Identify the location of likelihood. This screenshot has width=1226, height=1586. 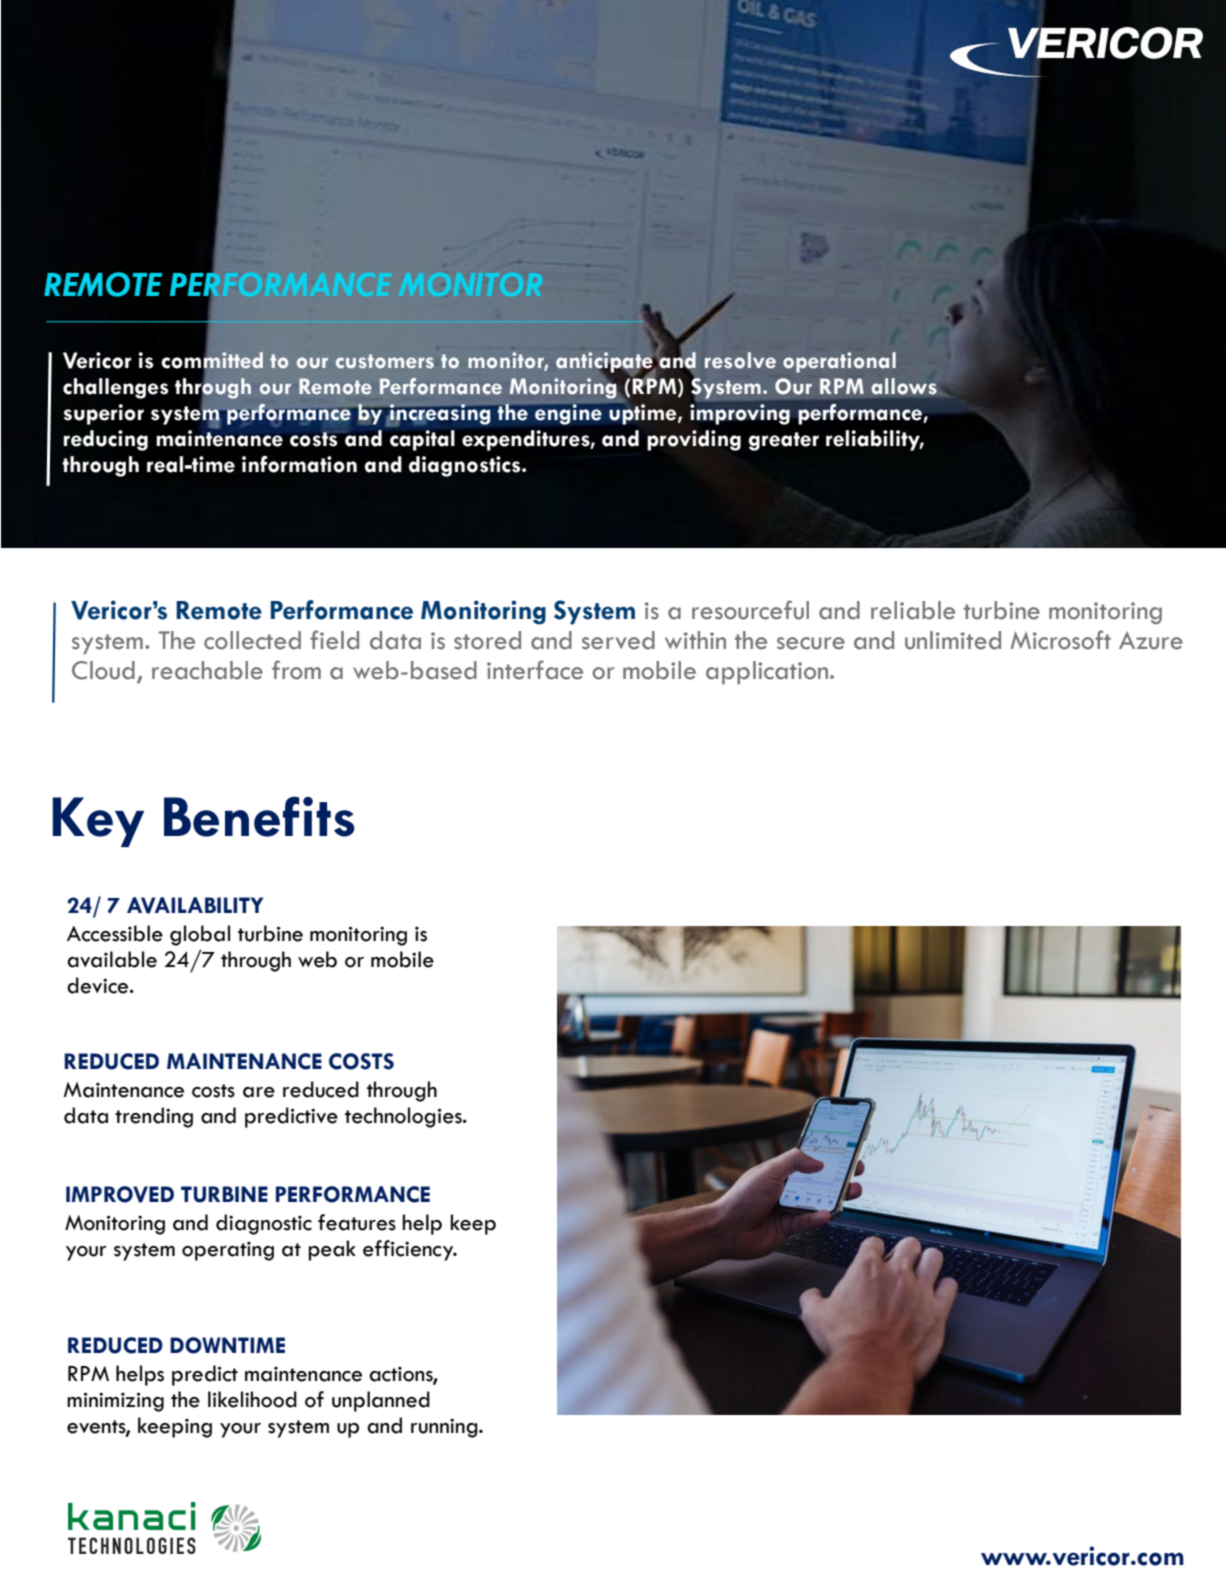
(252, 1399).
